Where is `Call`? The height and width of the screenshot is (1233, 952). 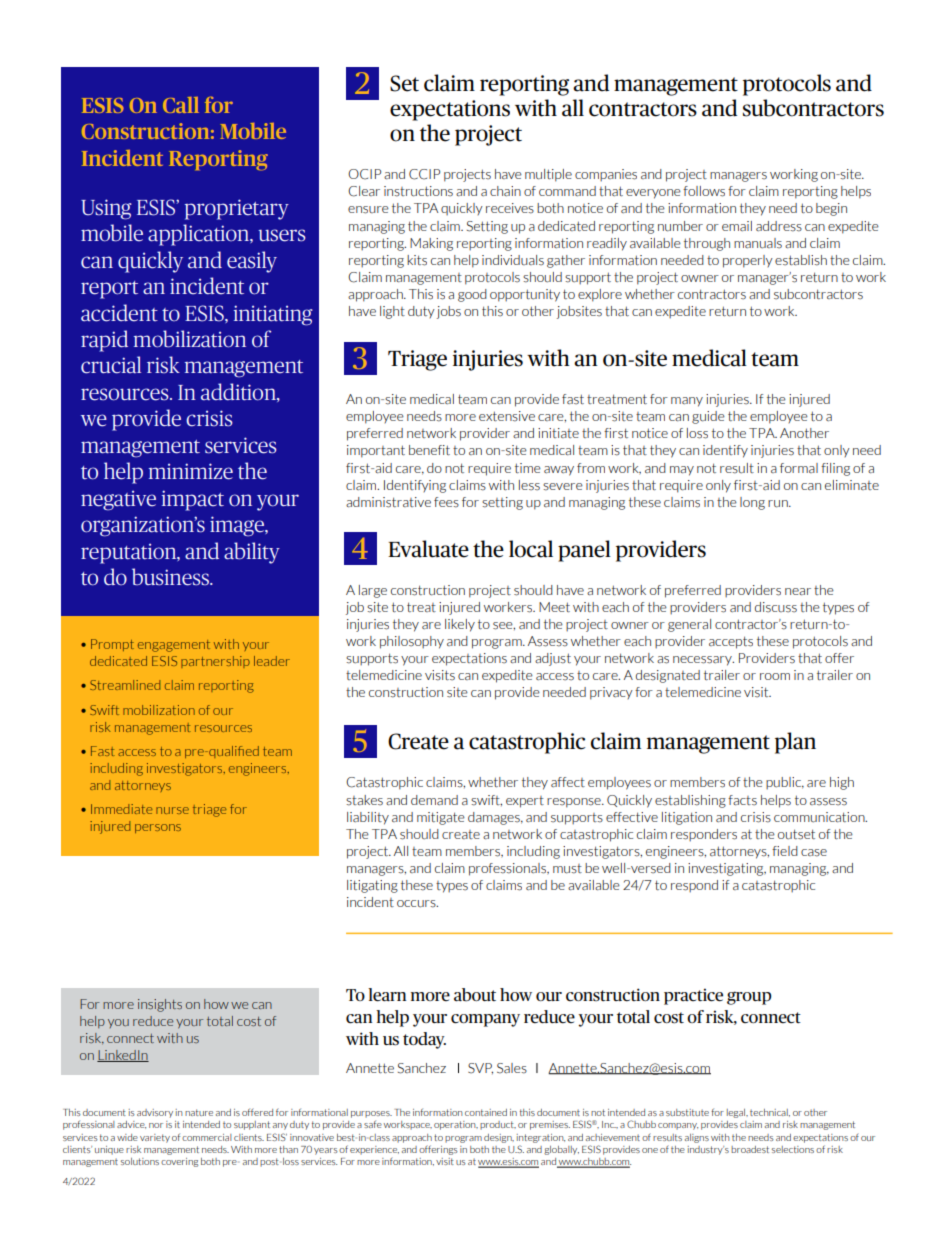
Call is located at coordinates (181, 105).
